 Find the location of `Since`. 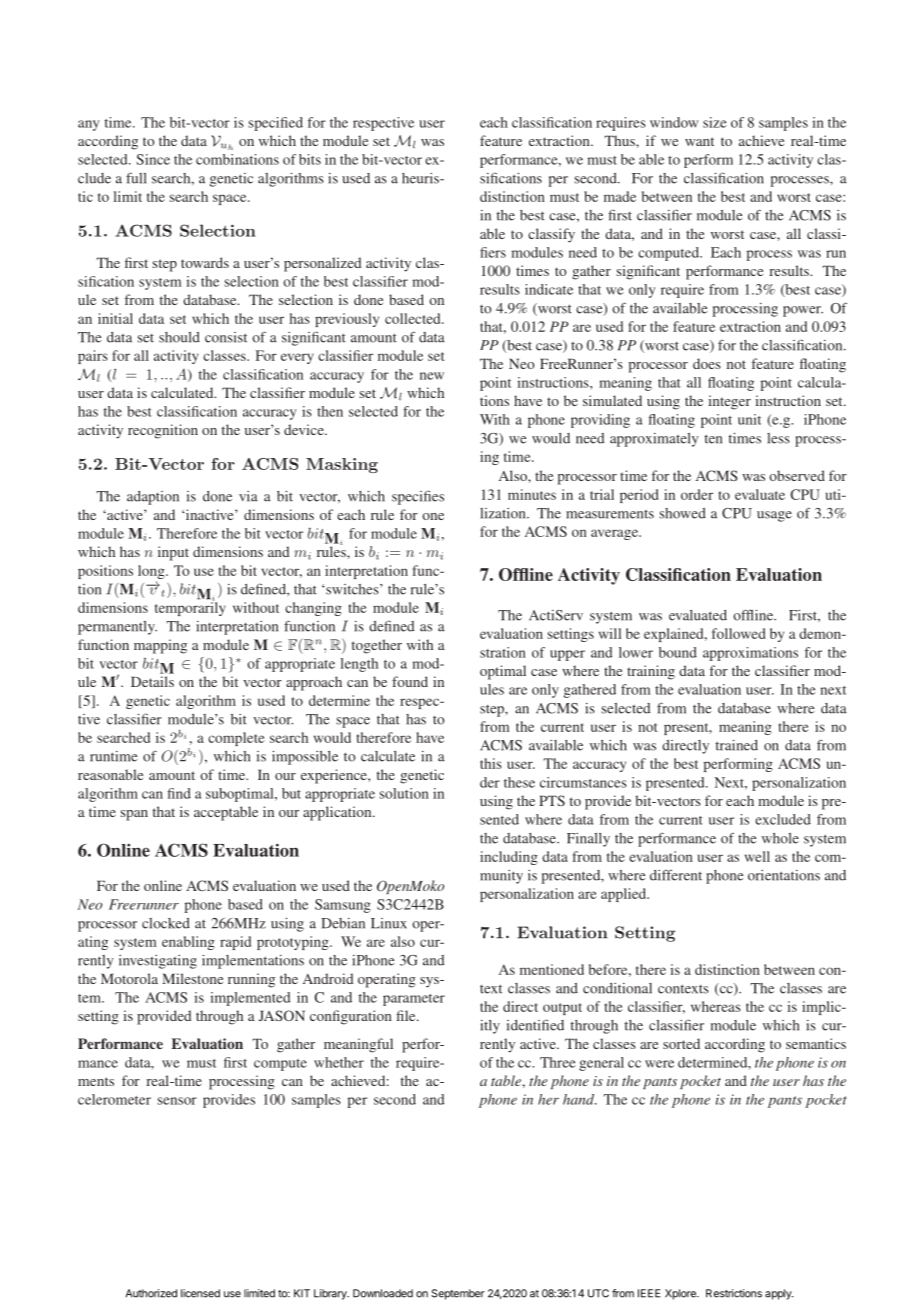

Since is located at coordinates (153, 159).
